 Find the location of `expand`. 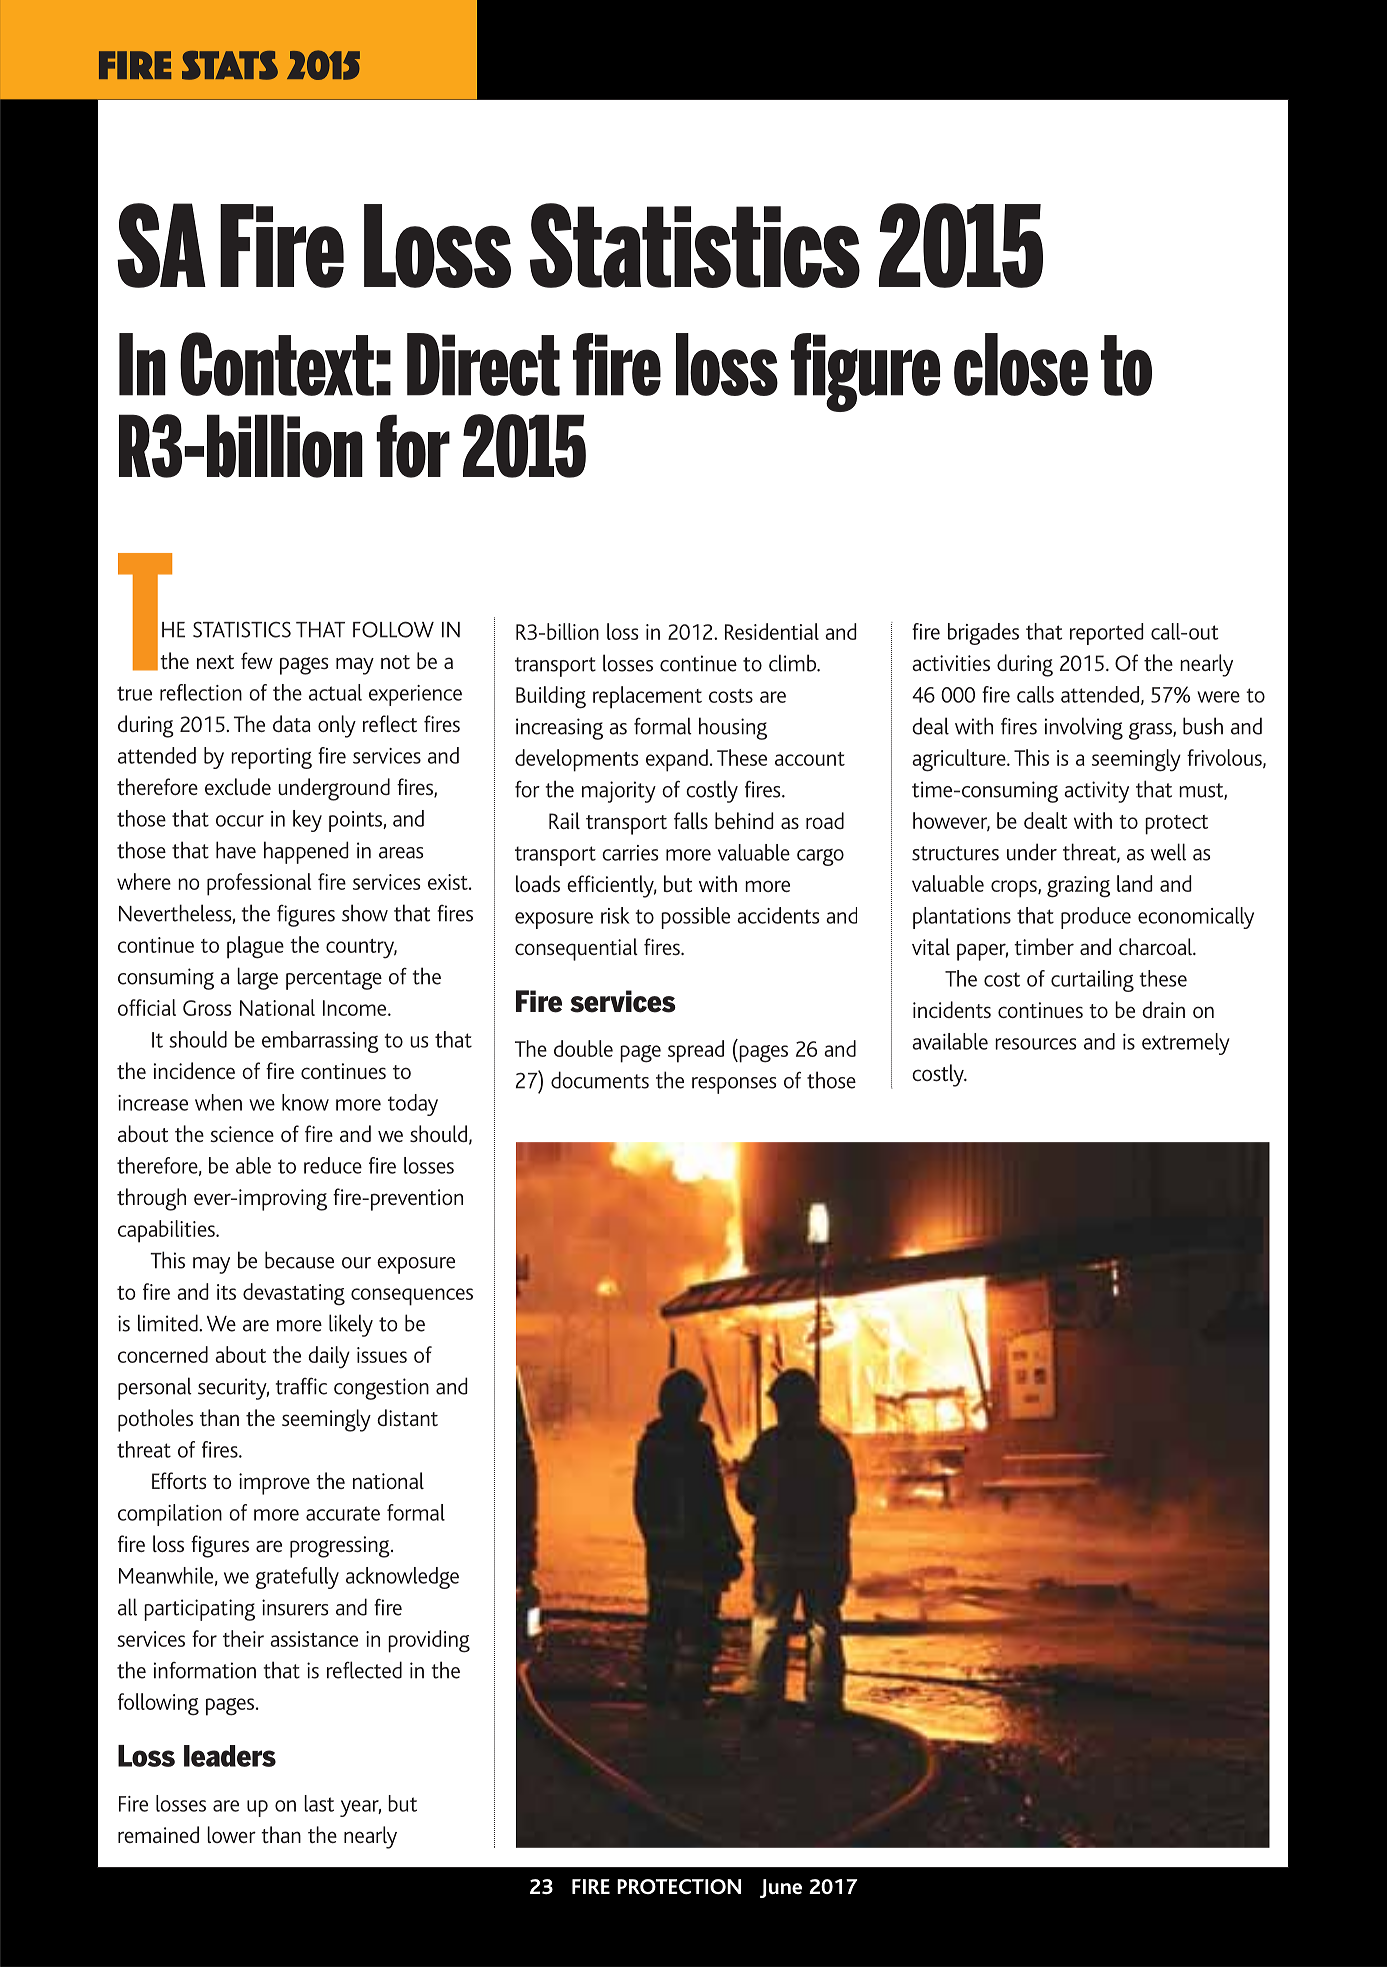

expand is located at coordinates (677, 760).
